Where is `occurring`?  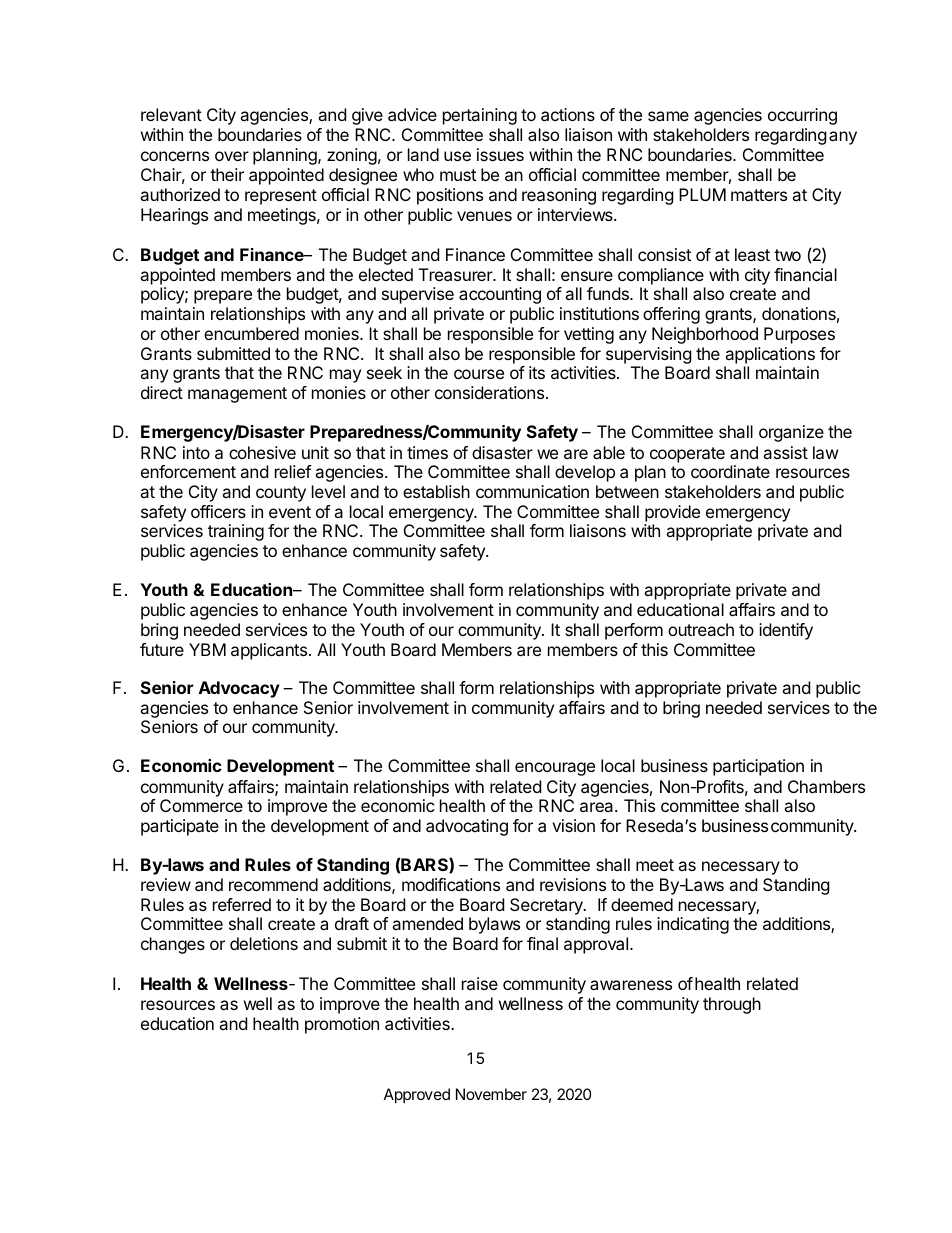 occurring is located at coordinates (802, 116).
